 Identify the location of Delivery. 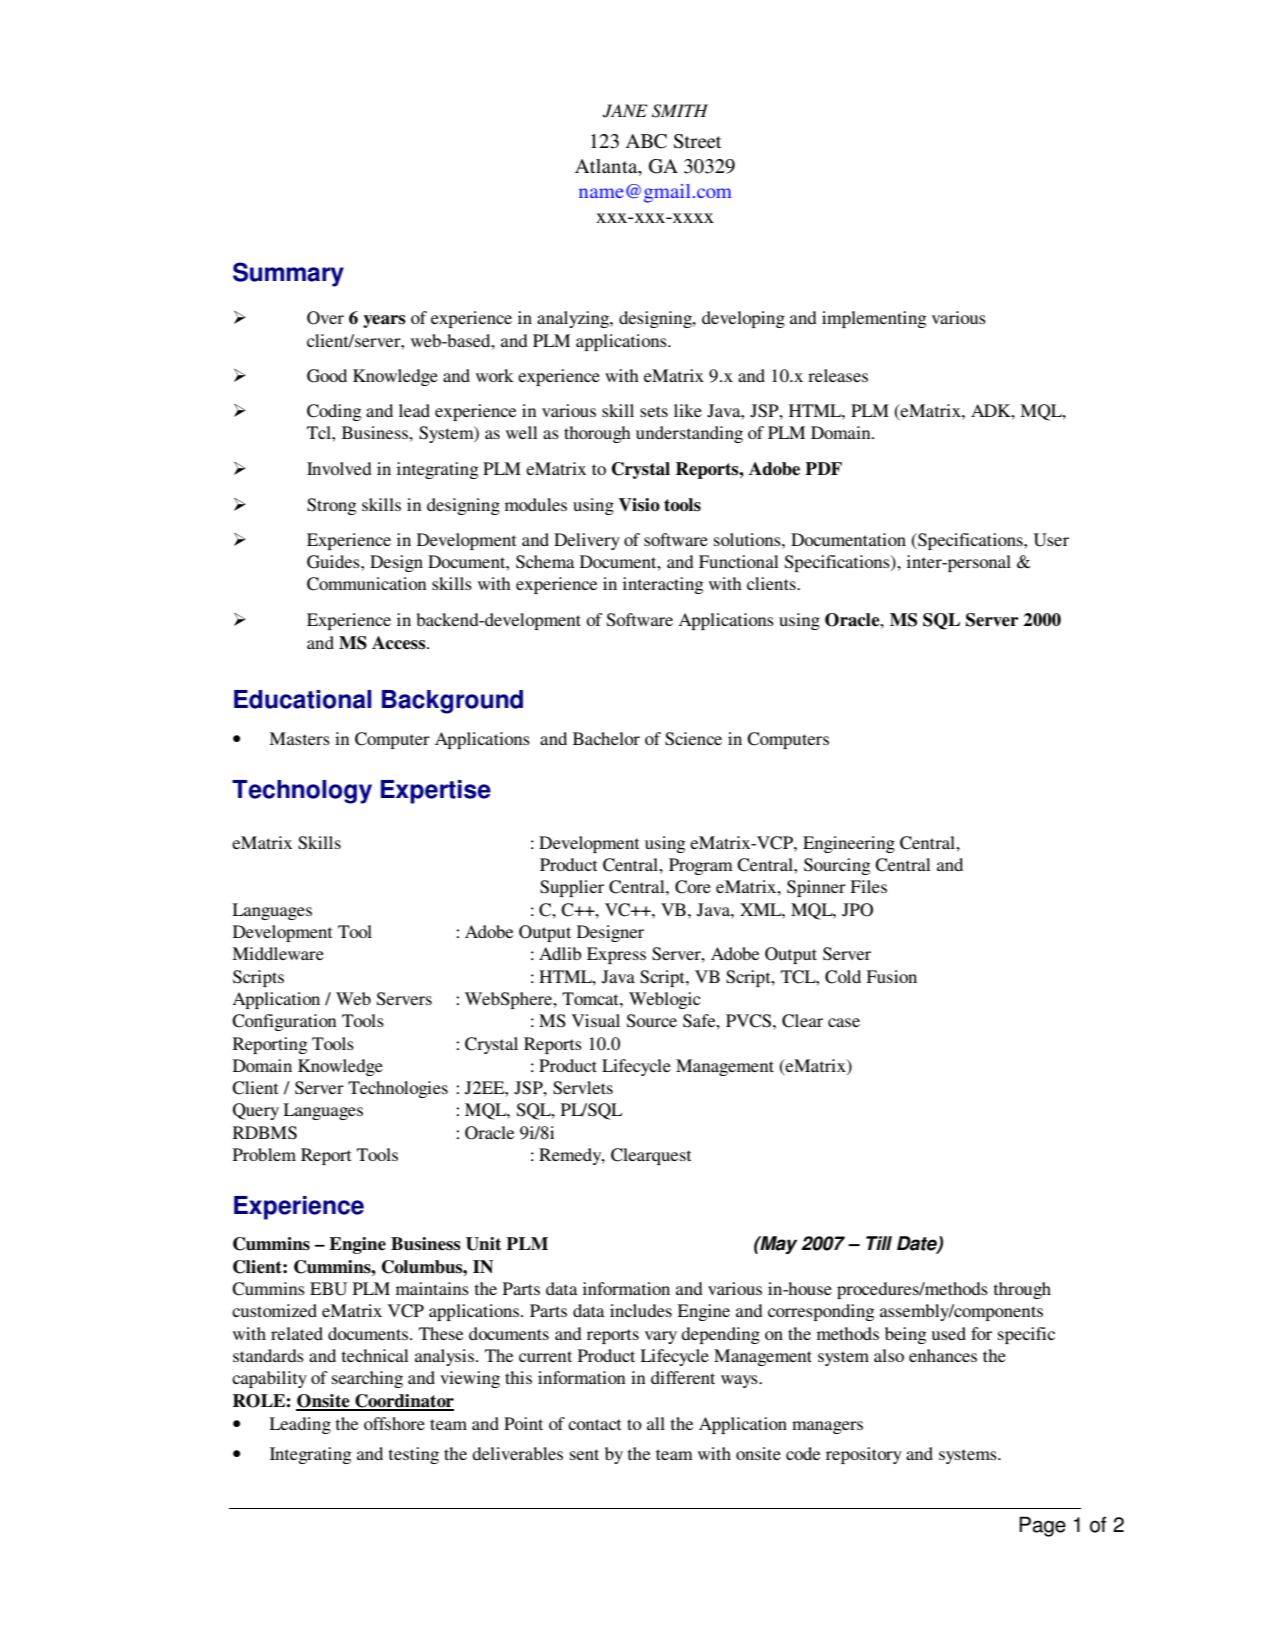
(587, 541).
